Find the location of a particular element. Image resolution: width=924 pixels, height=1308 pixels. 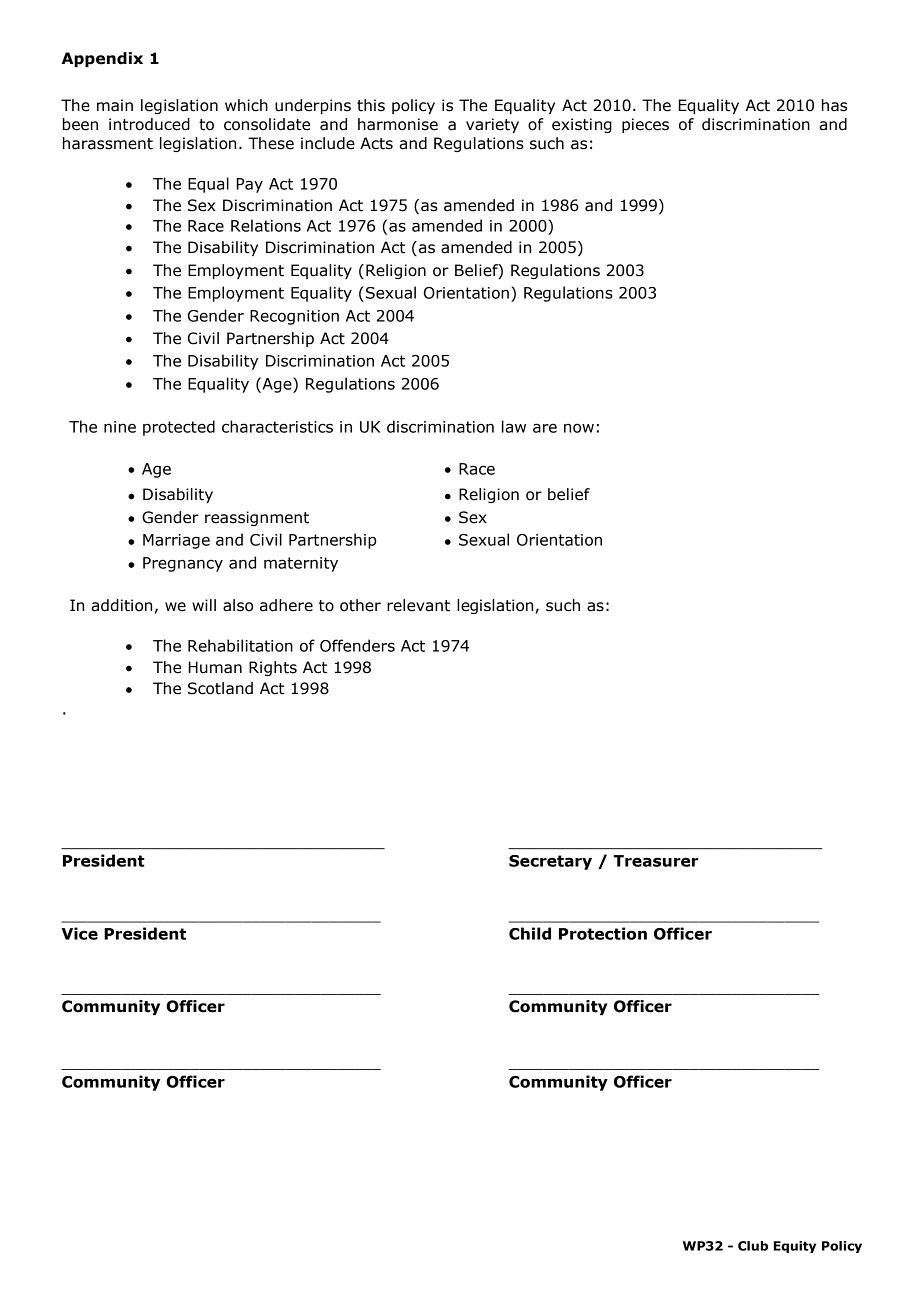

Human is located at coordinates (215, 667).
